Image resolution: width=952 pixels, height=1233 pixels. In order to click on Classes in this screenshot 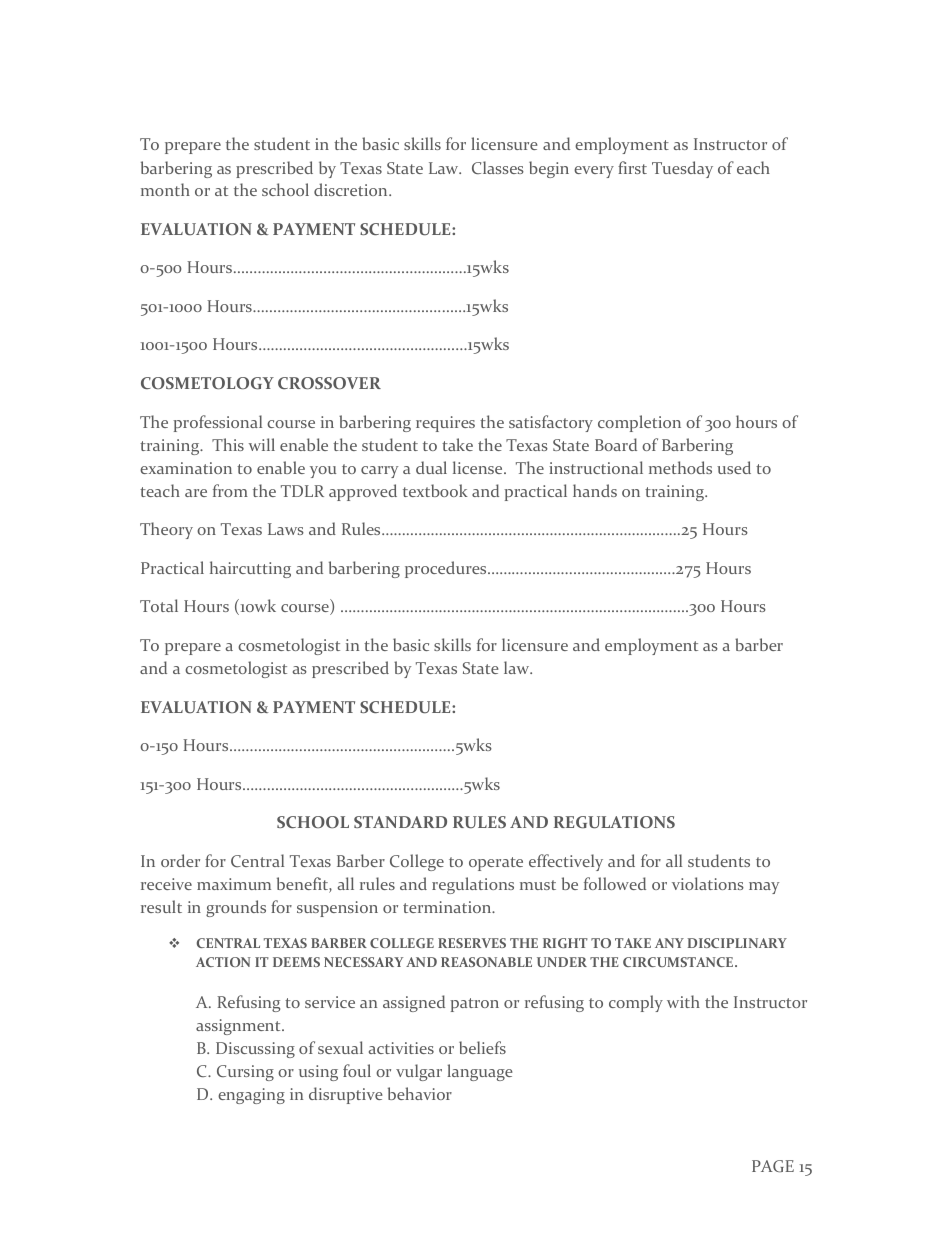, I will do `click(498, 167)`.
